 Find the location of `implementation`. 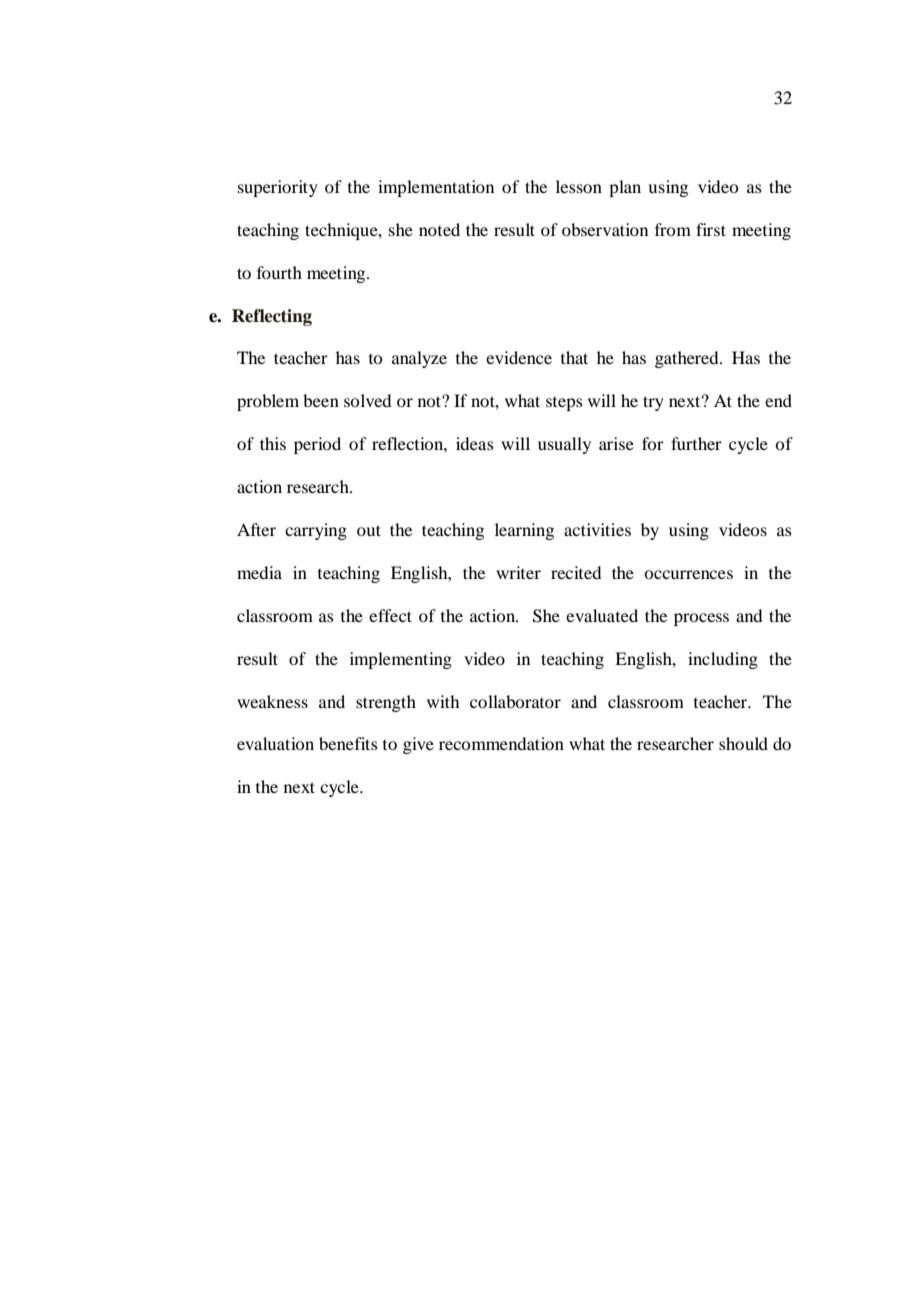

implementation is located at coordinates (436, 188).
